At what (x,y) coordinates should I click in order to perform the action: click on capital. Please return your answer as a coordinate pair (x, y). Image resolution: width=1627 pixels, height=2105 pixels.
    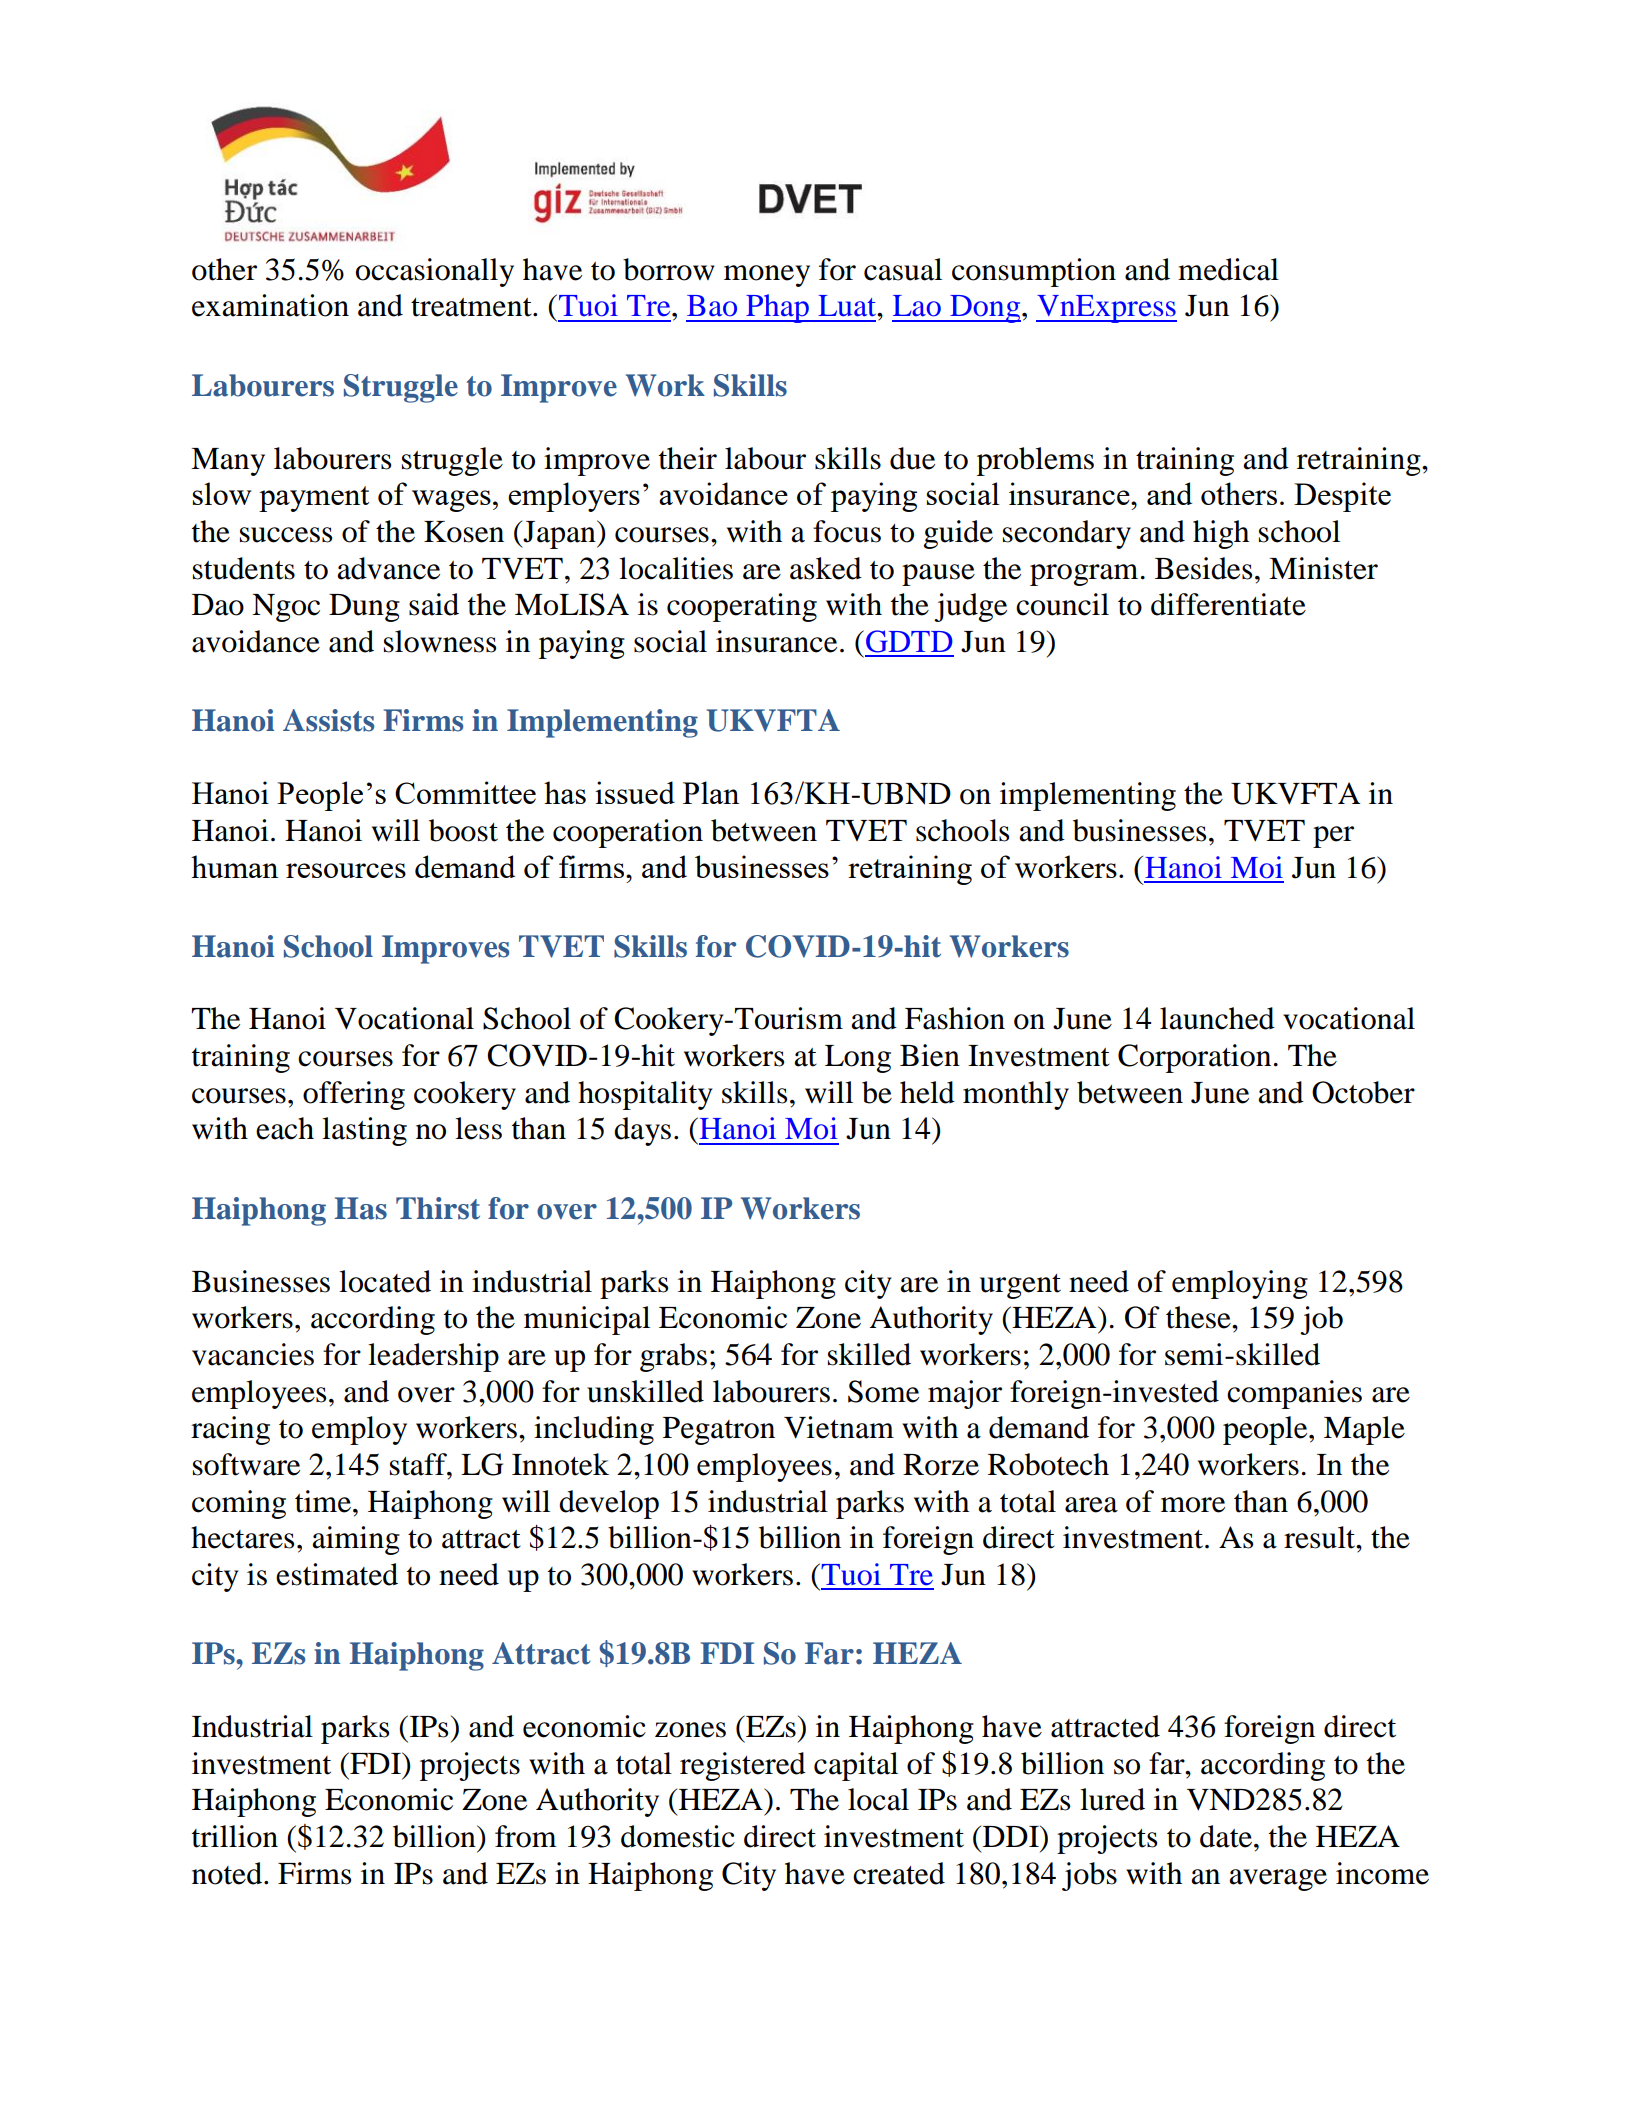
    Looking at the image, I should click on (856, 1766).
